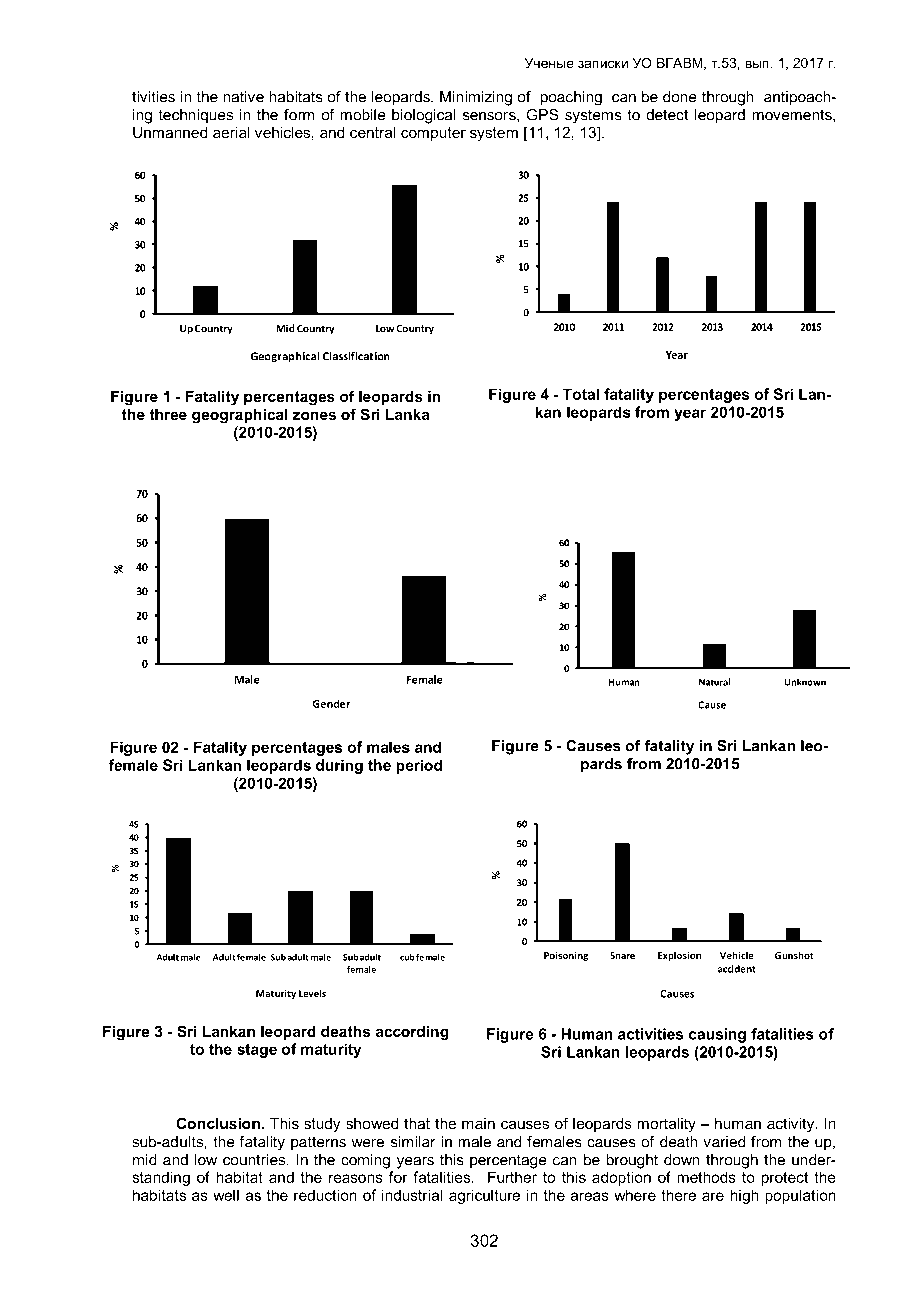 The height and width of the image is (1308, 924). I want to click on aerial, so click(231, 132).
